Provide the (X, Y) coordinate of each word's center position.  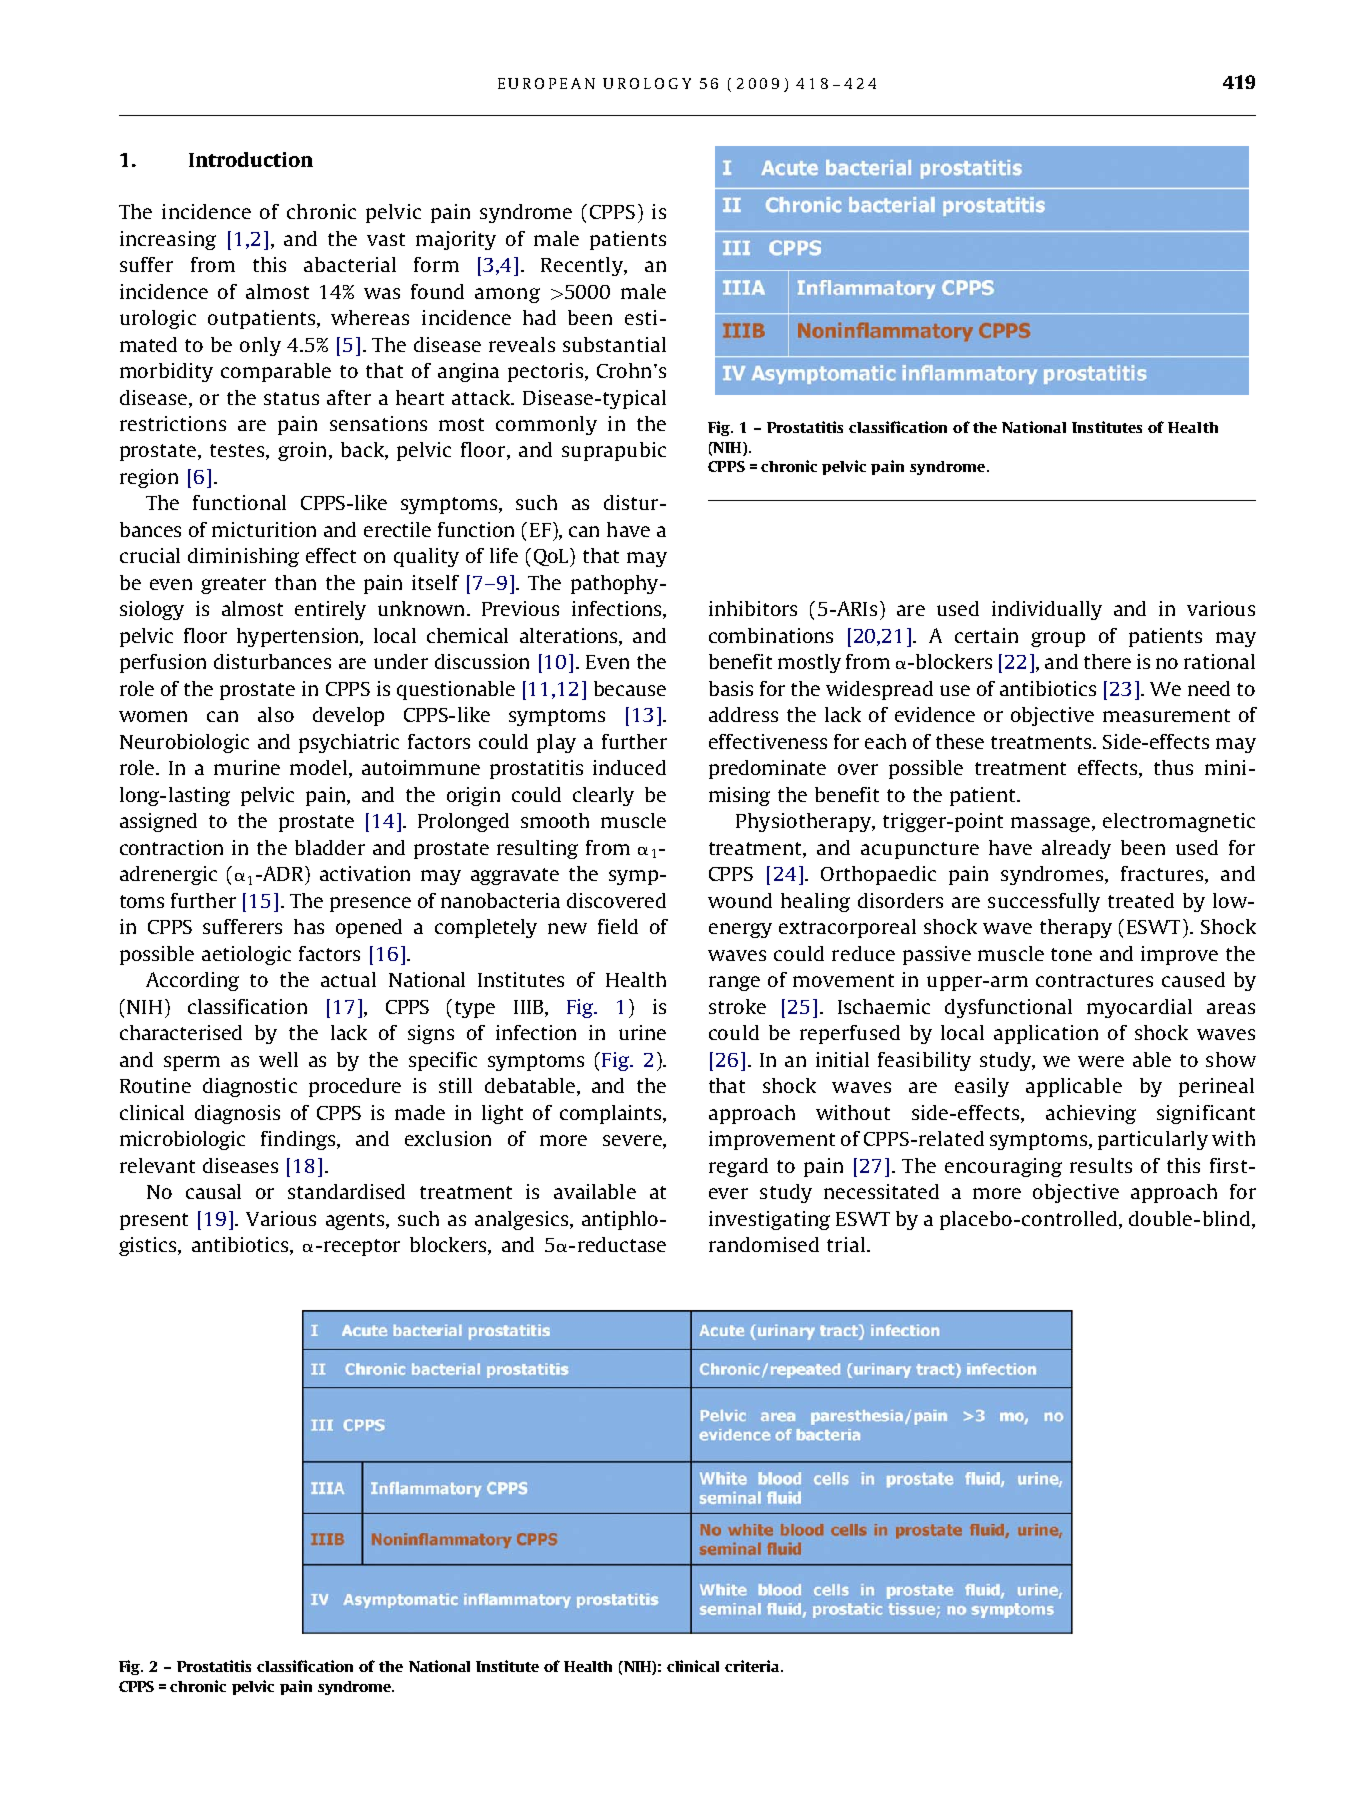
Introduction (251, 159)
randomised (764, 1244)
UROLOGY (647, 83)
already (1076, 849)
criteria (753, 1666)
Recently (583, 266)
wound (740, 900)
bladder (330, 847)
